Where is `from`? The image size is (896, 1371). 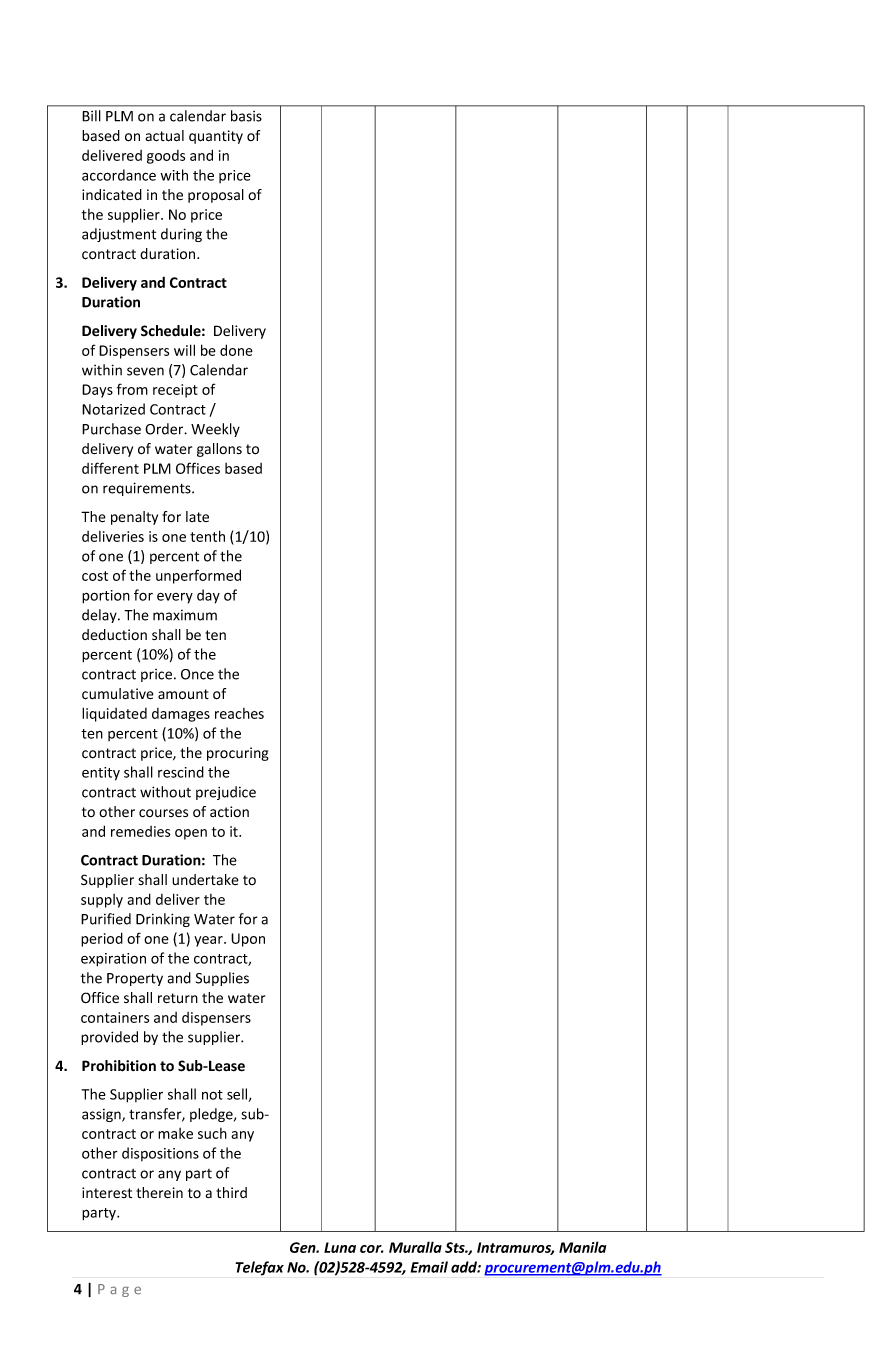 from is located at coordinates (132, 389).
